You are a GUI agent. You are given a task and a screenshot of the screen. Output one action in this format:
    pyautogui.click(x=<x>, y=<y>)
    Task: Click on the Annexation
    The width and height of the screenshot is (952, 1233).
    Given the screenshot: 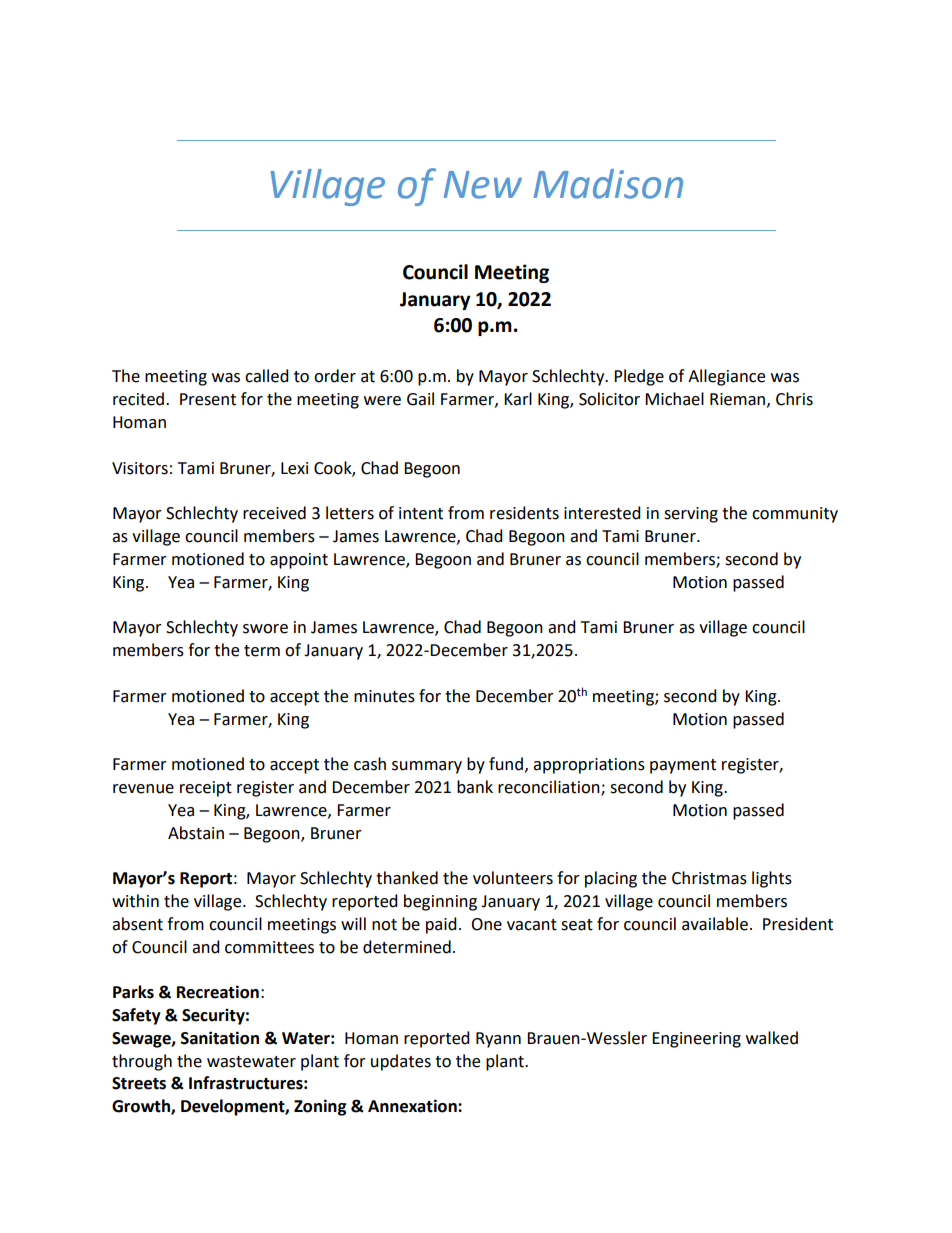 What is the action you would take?
    pyautogui.click(x=413, y=1106)
